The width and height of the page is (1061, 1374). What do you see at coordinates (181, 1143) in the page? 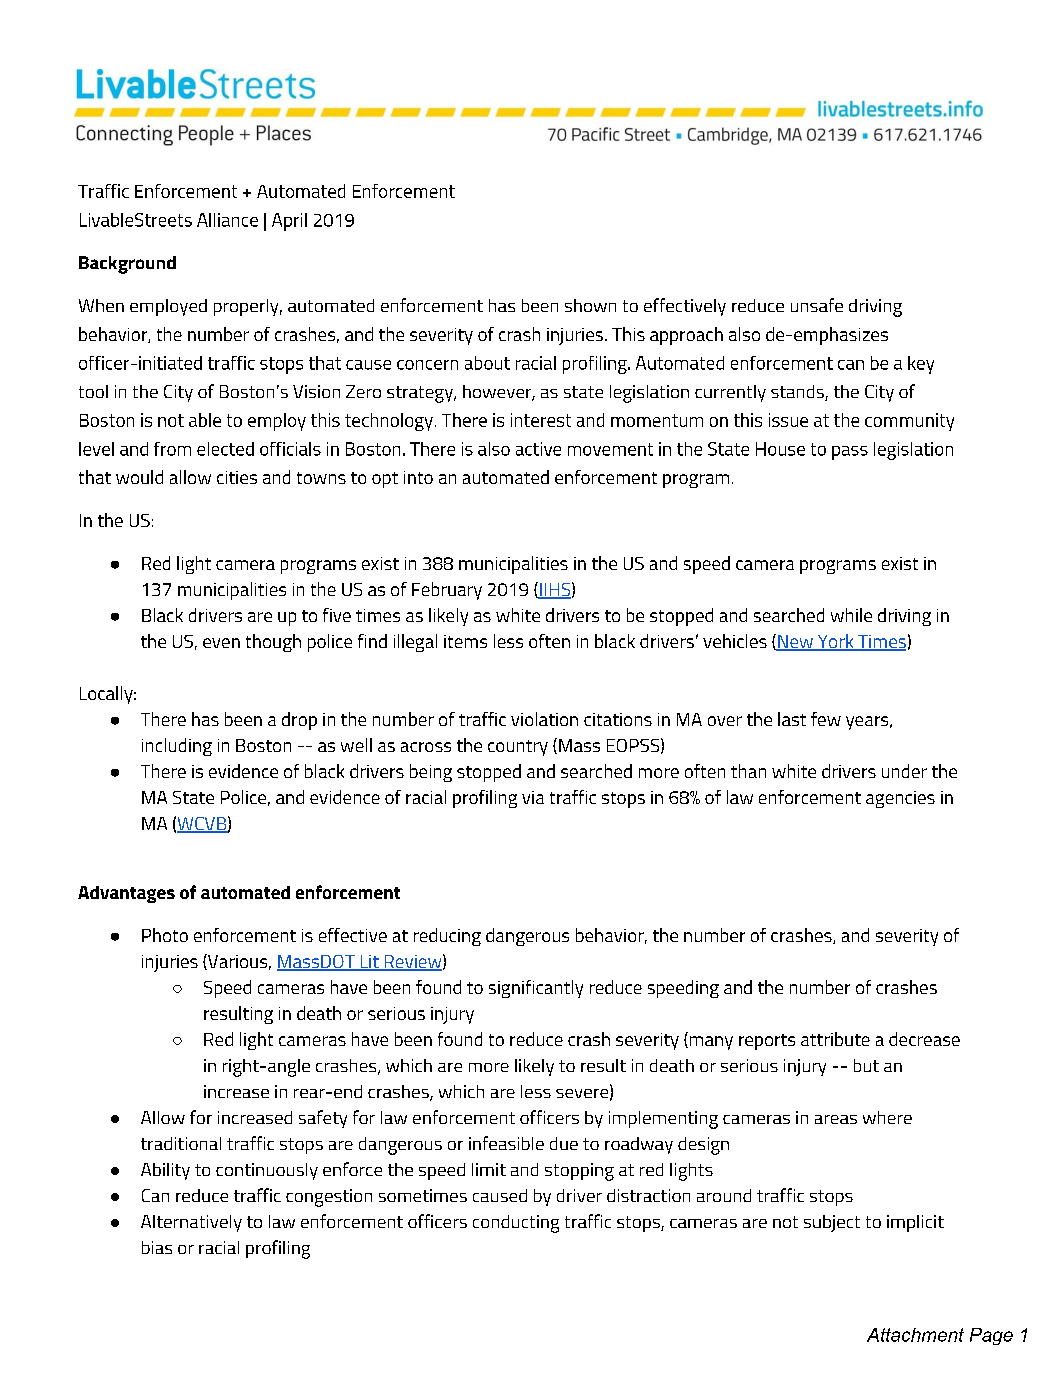
I see `traditional` at bounding box center [181, 1143].
